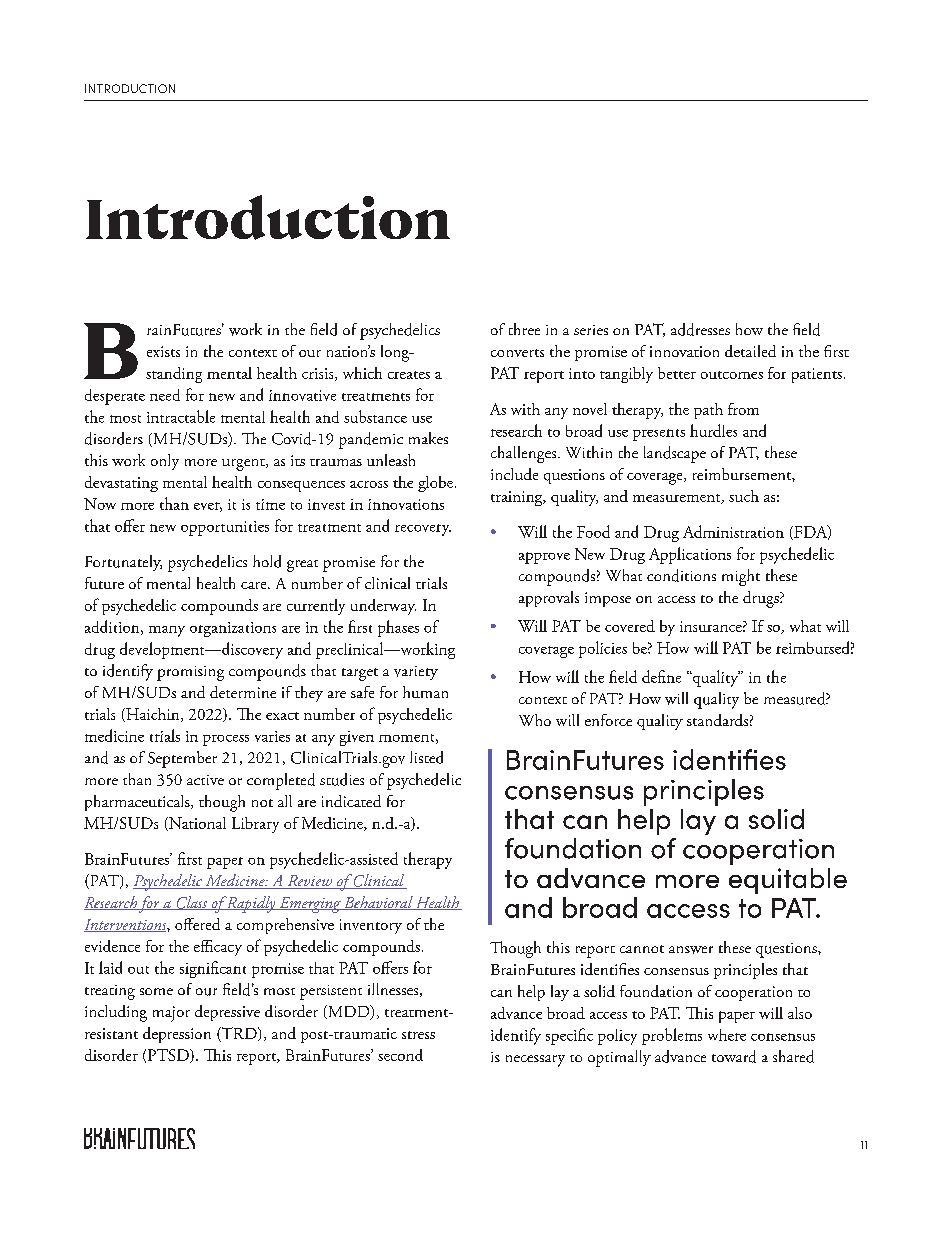 The image size is (952, 1233). I want to click on detailed, so click(750, 351).
